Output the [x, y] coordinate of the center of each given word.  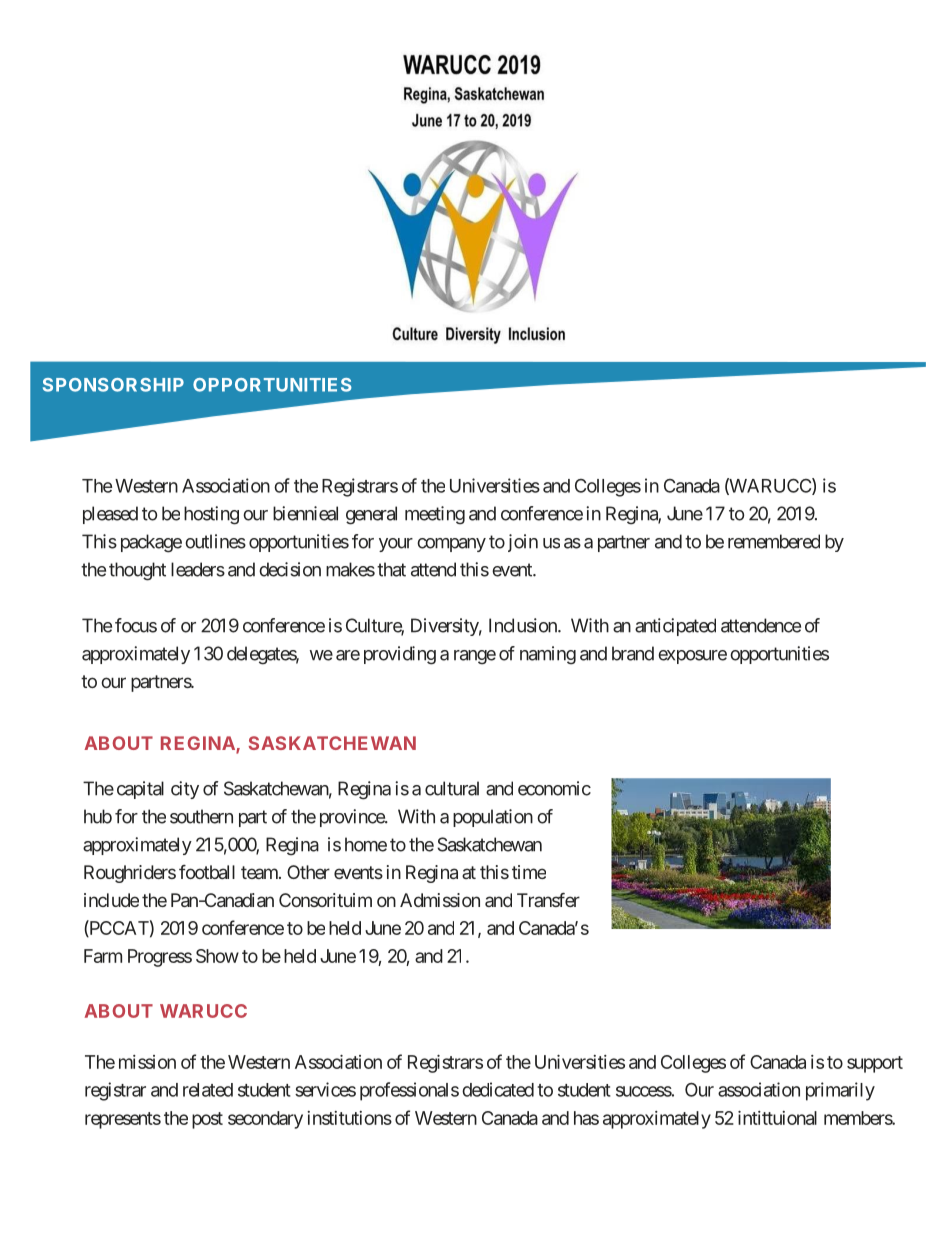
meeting [435, 515]
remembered [774, 541]
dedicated [498, 1089]
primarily [840, 1091]
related [208, 1090]
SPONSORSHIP [113, 385]
